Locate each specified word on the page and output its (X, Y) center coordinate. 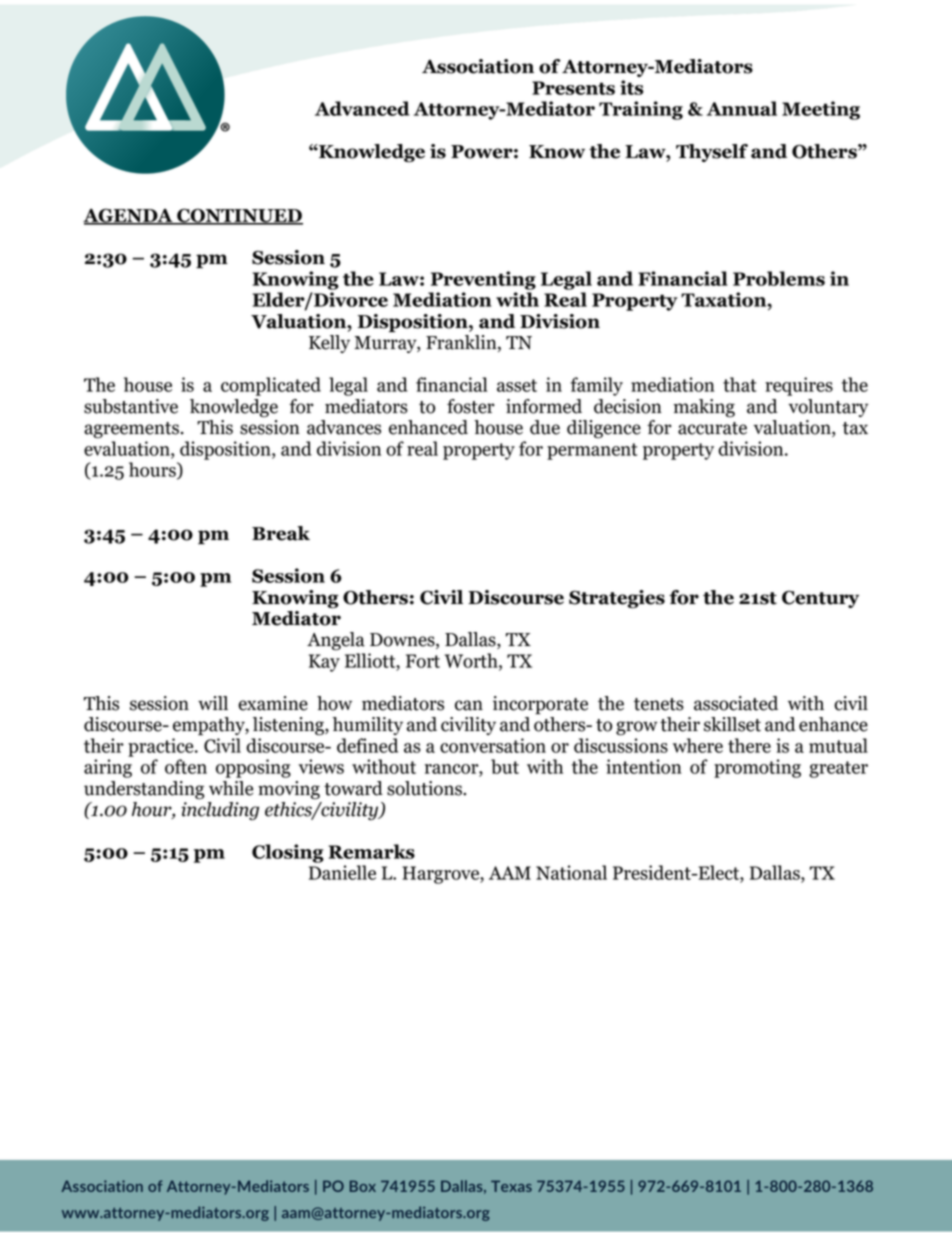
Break (281, 533)
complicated (271, 386)
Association (478, 66)
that (739, 384)
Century (820, 599)
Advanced (362, 108)
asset (517, 385)
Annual (742, 108)
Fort (423, 661)
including (220, 809)
